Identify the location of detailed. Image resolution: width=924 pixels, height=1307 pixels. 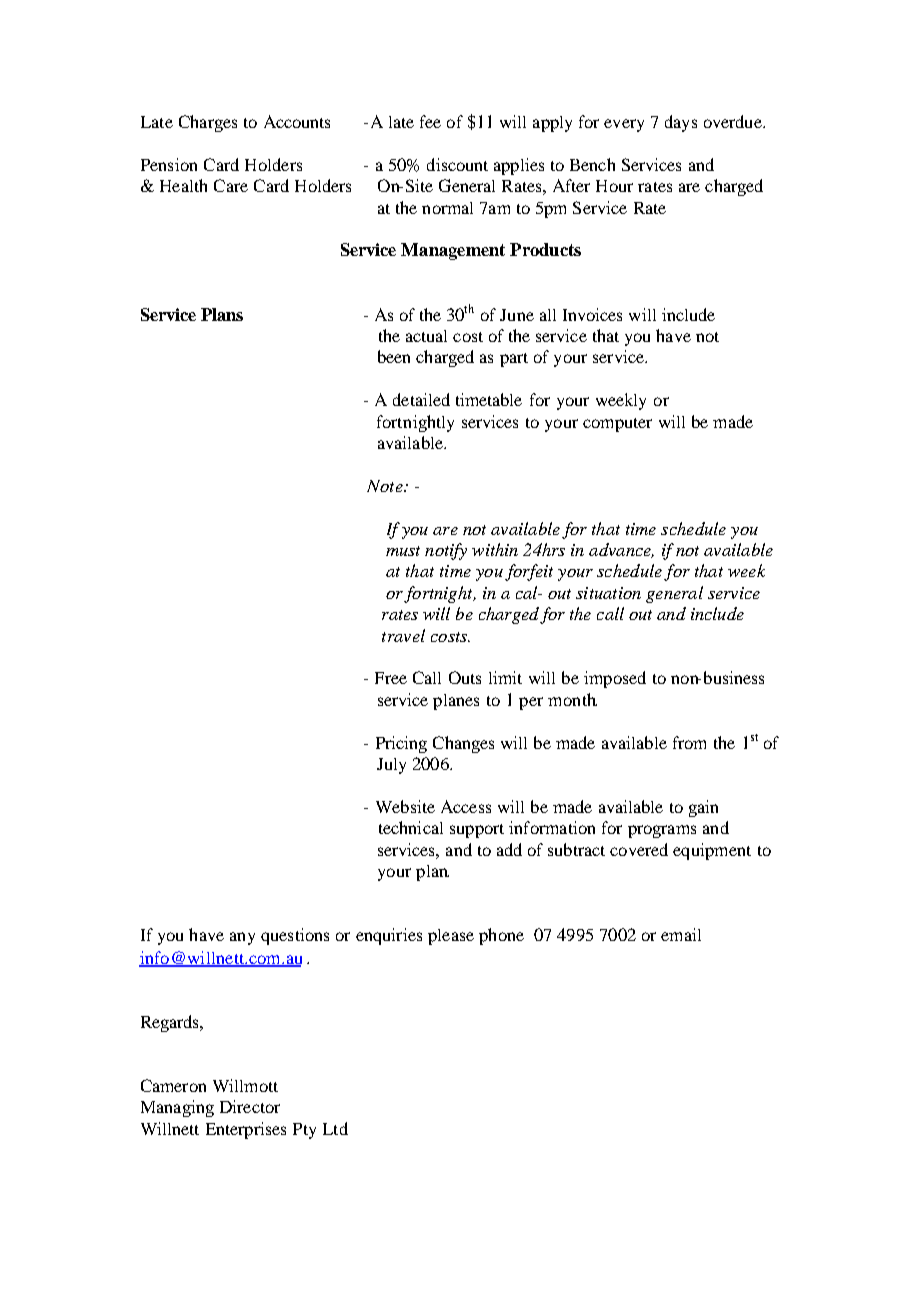
(421, 399).
